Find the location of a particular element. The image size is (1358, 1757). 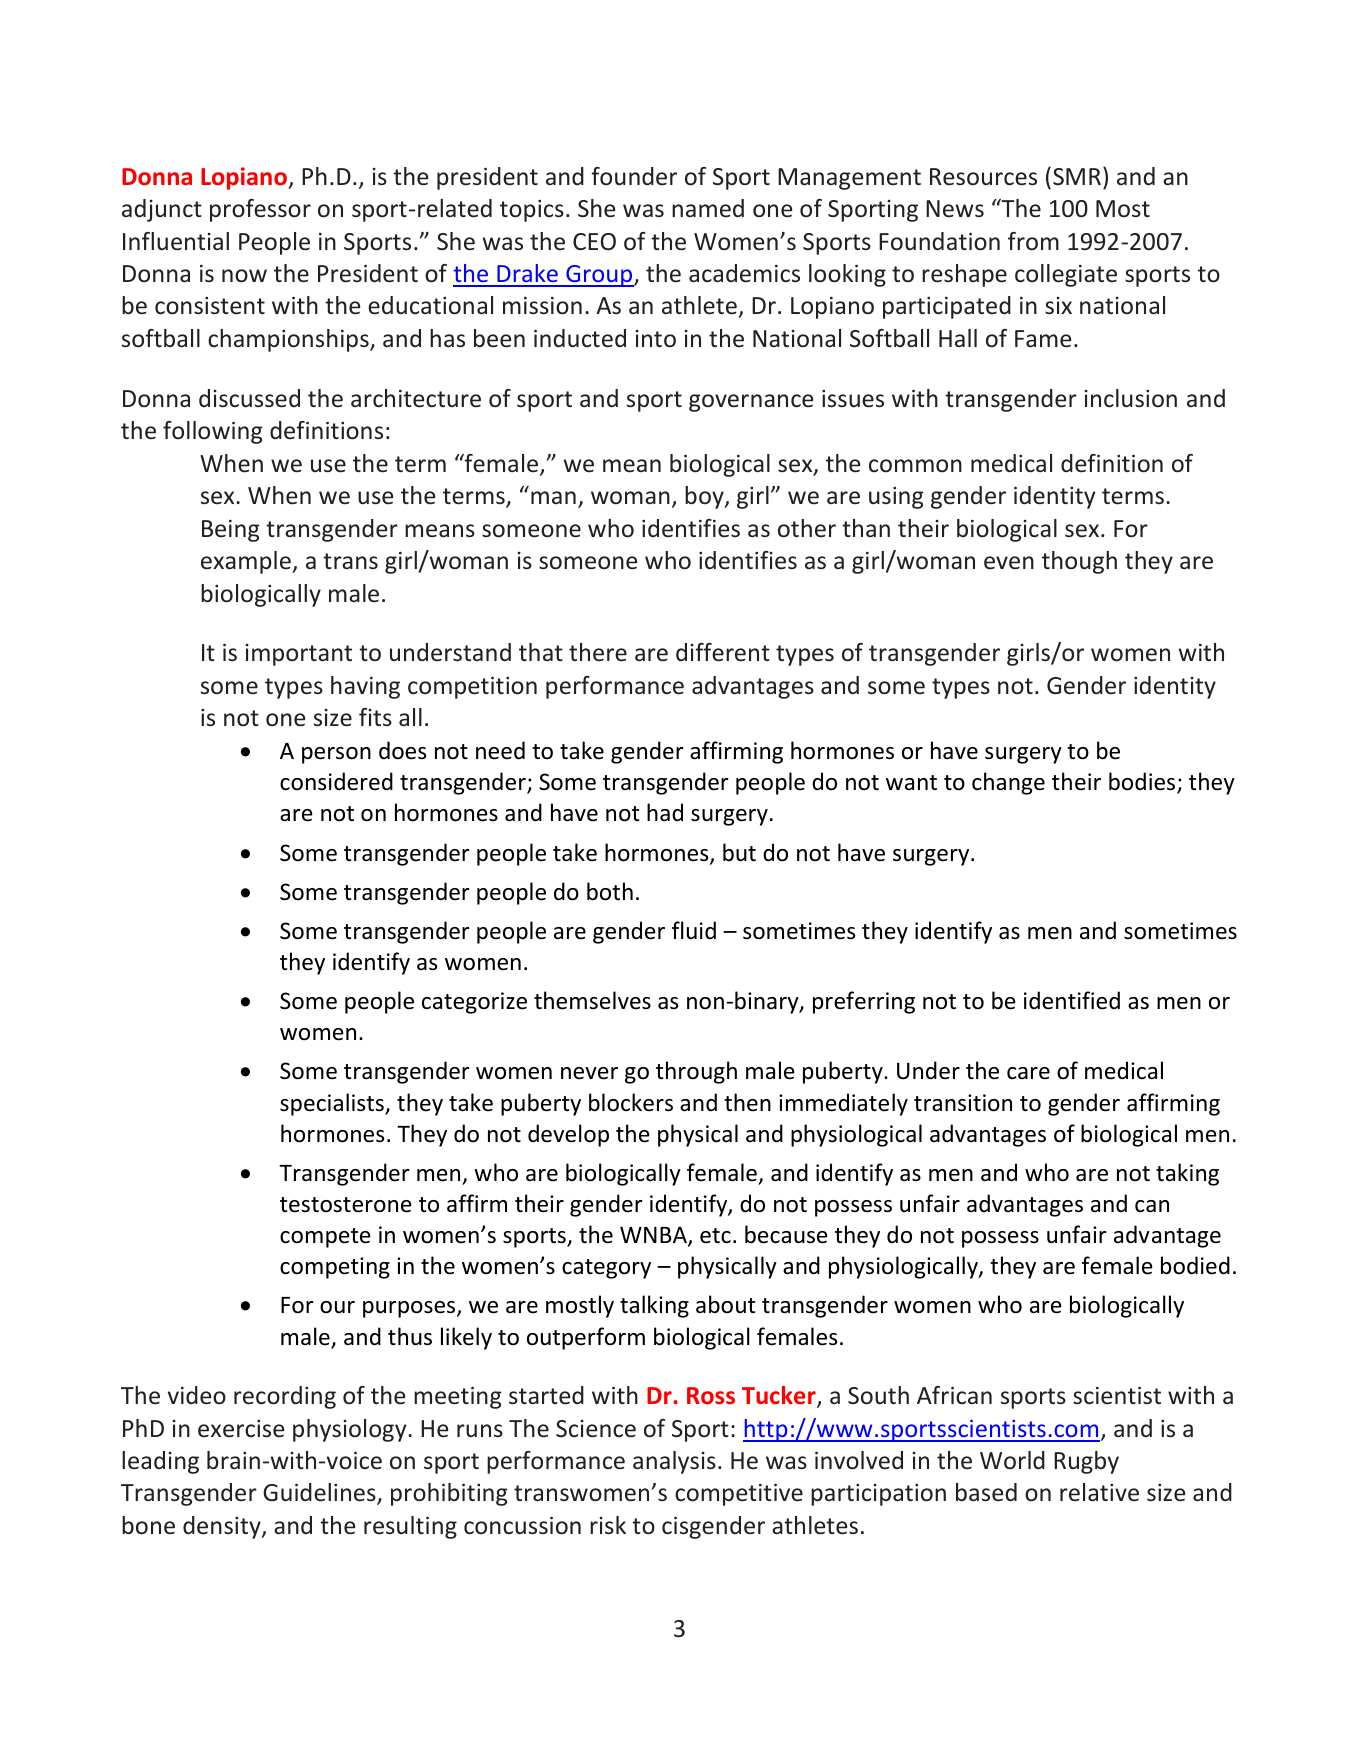

WNBA is located at coordinates (654, 1236).
